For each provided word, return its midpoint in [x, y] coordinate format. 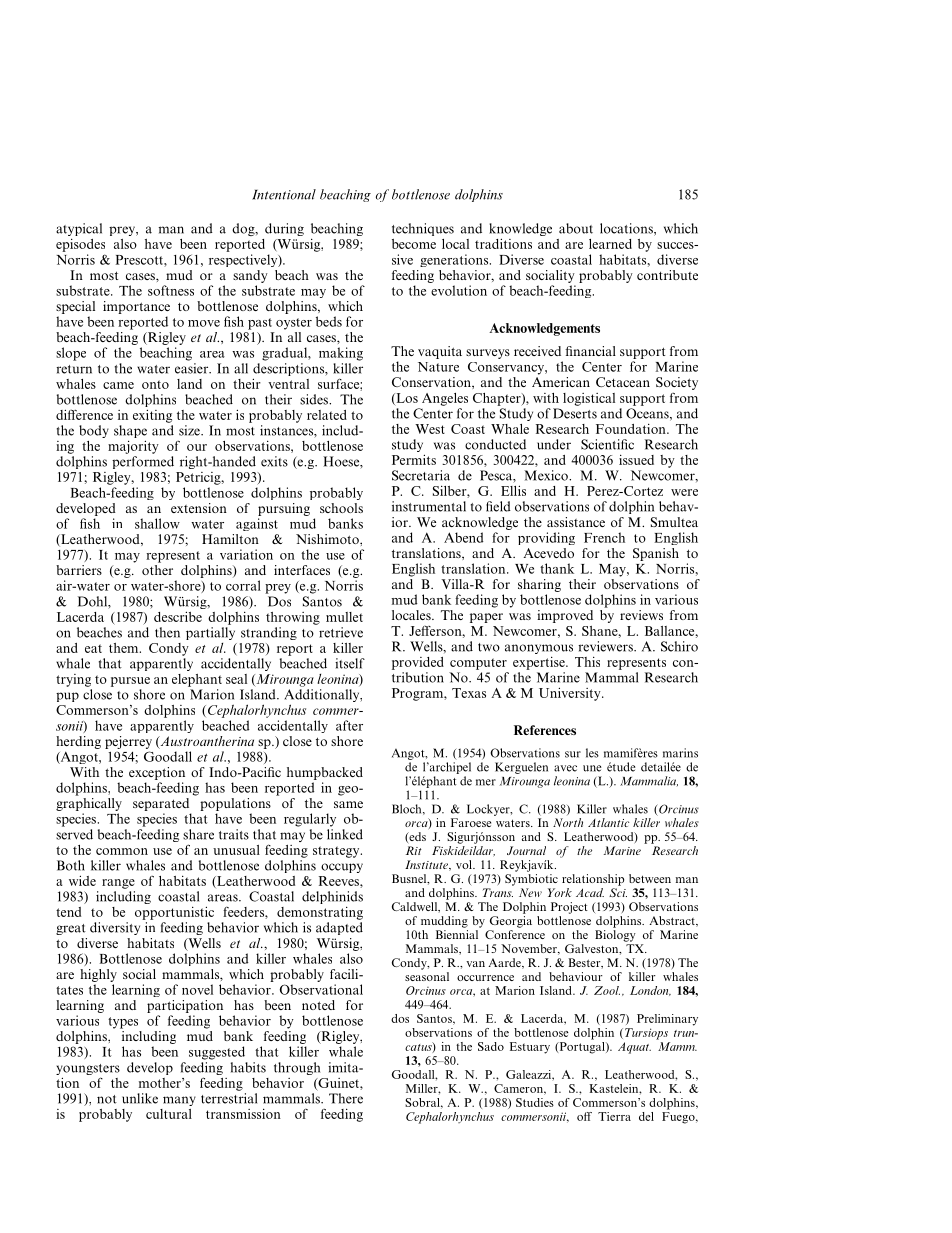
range [118, 884]
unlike [140, 1098]
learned [610, 244]
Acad [590, 892]
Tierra [614, 1116]
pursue [130, 682]
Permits [414, 459]
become [414, 244]
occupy [342, 868]
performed [143, 462]
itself [350, 663]
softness [171, 290]
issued [636, 459]
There [346, 1098]
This [587, 661]
